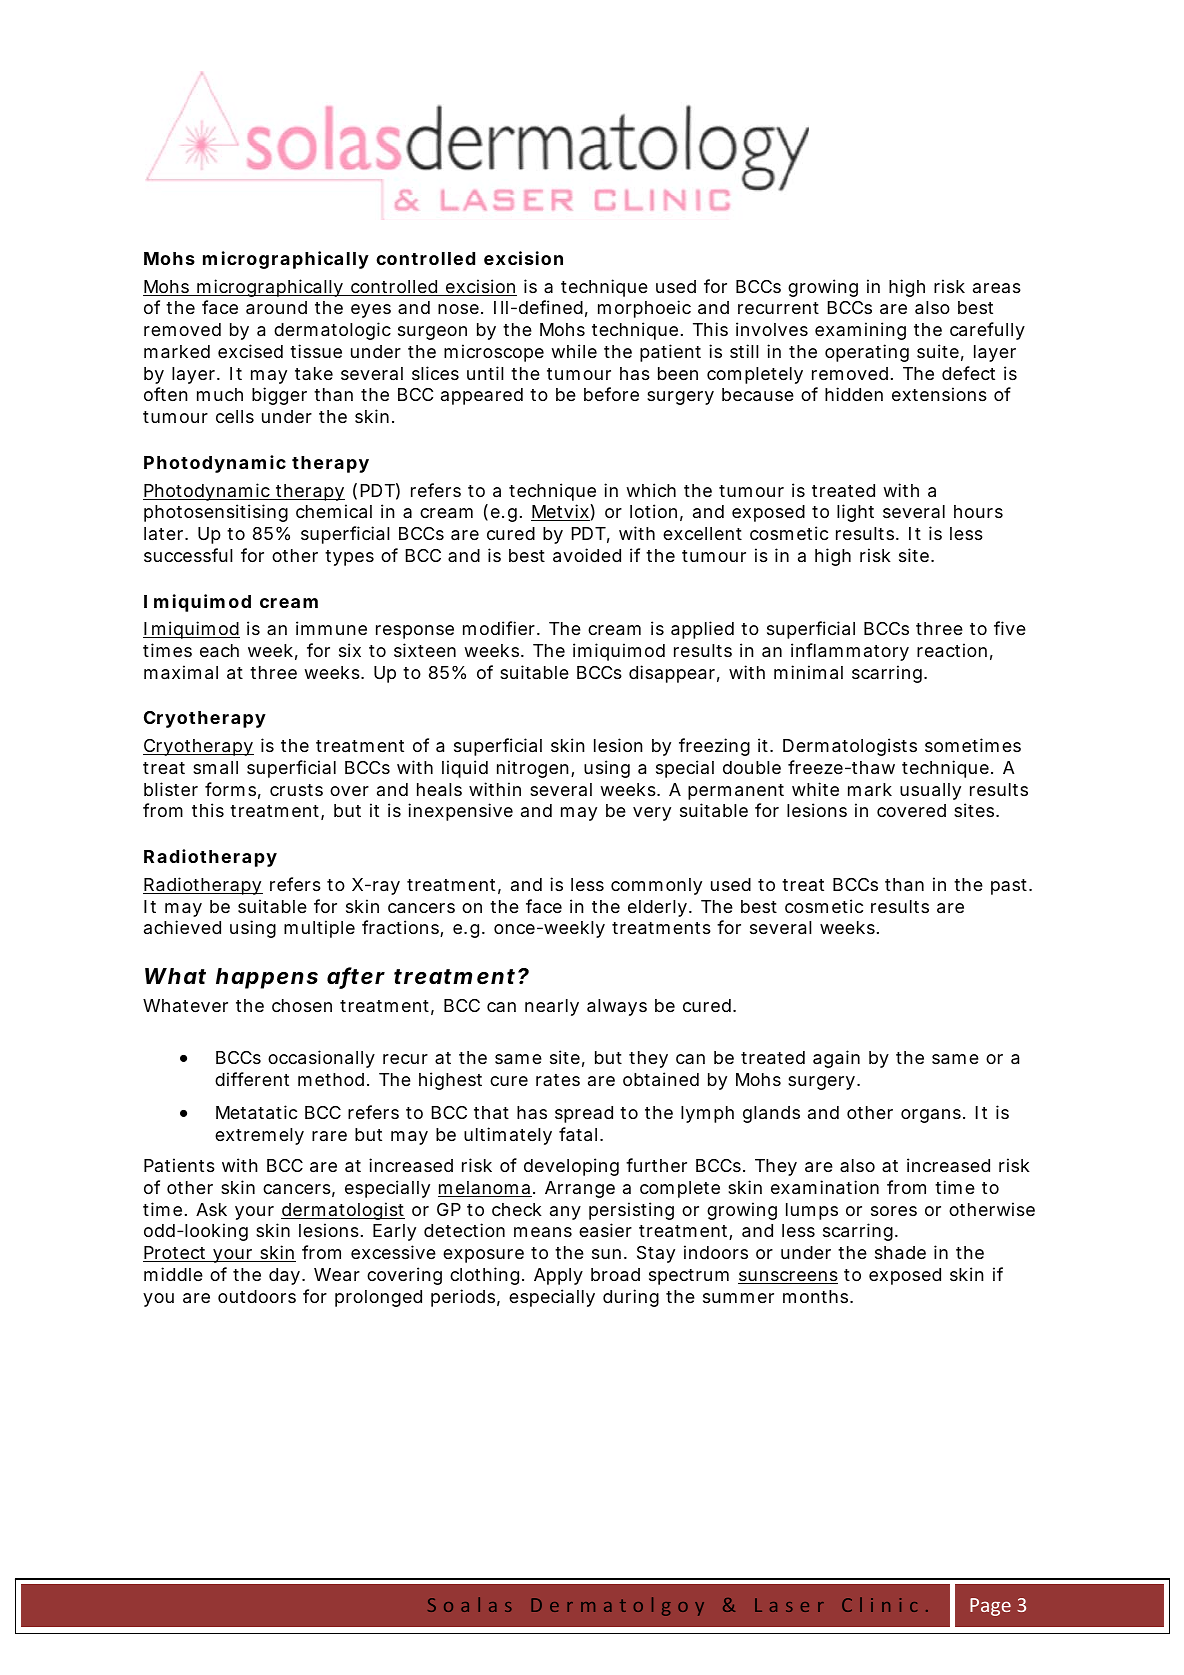  I want to click on around, so click(276, 308).
